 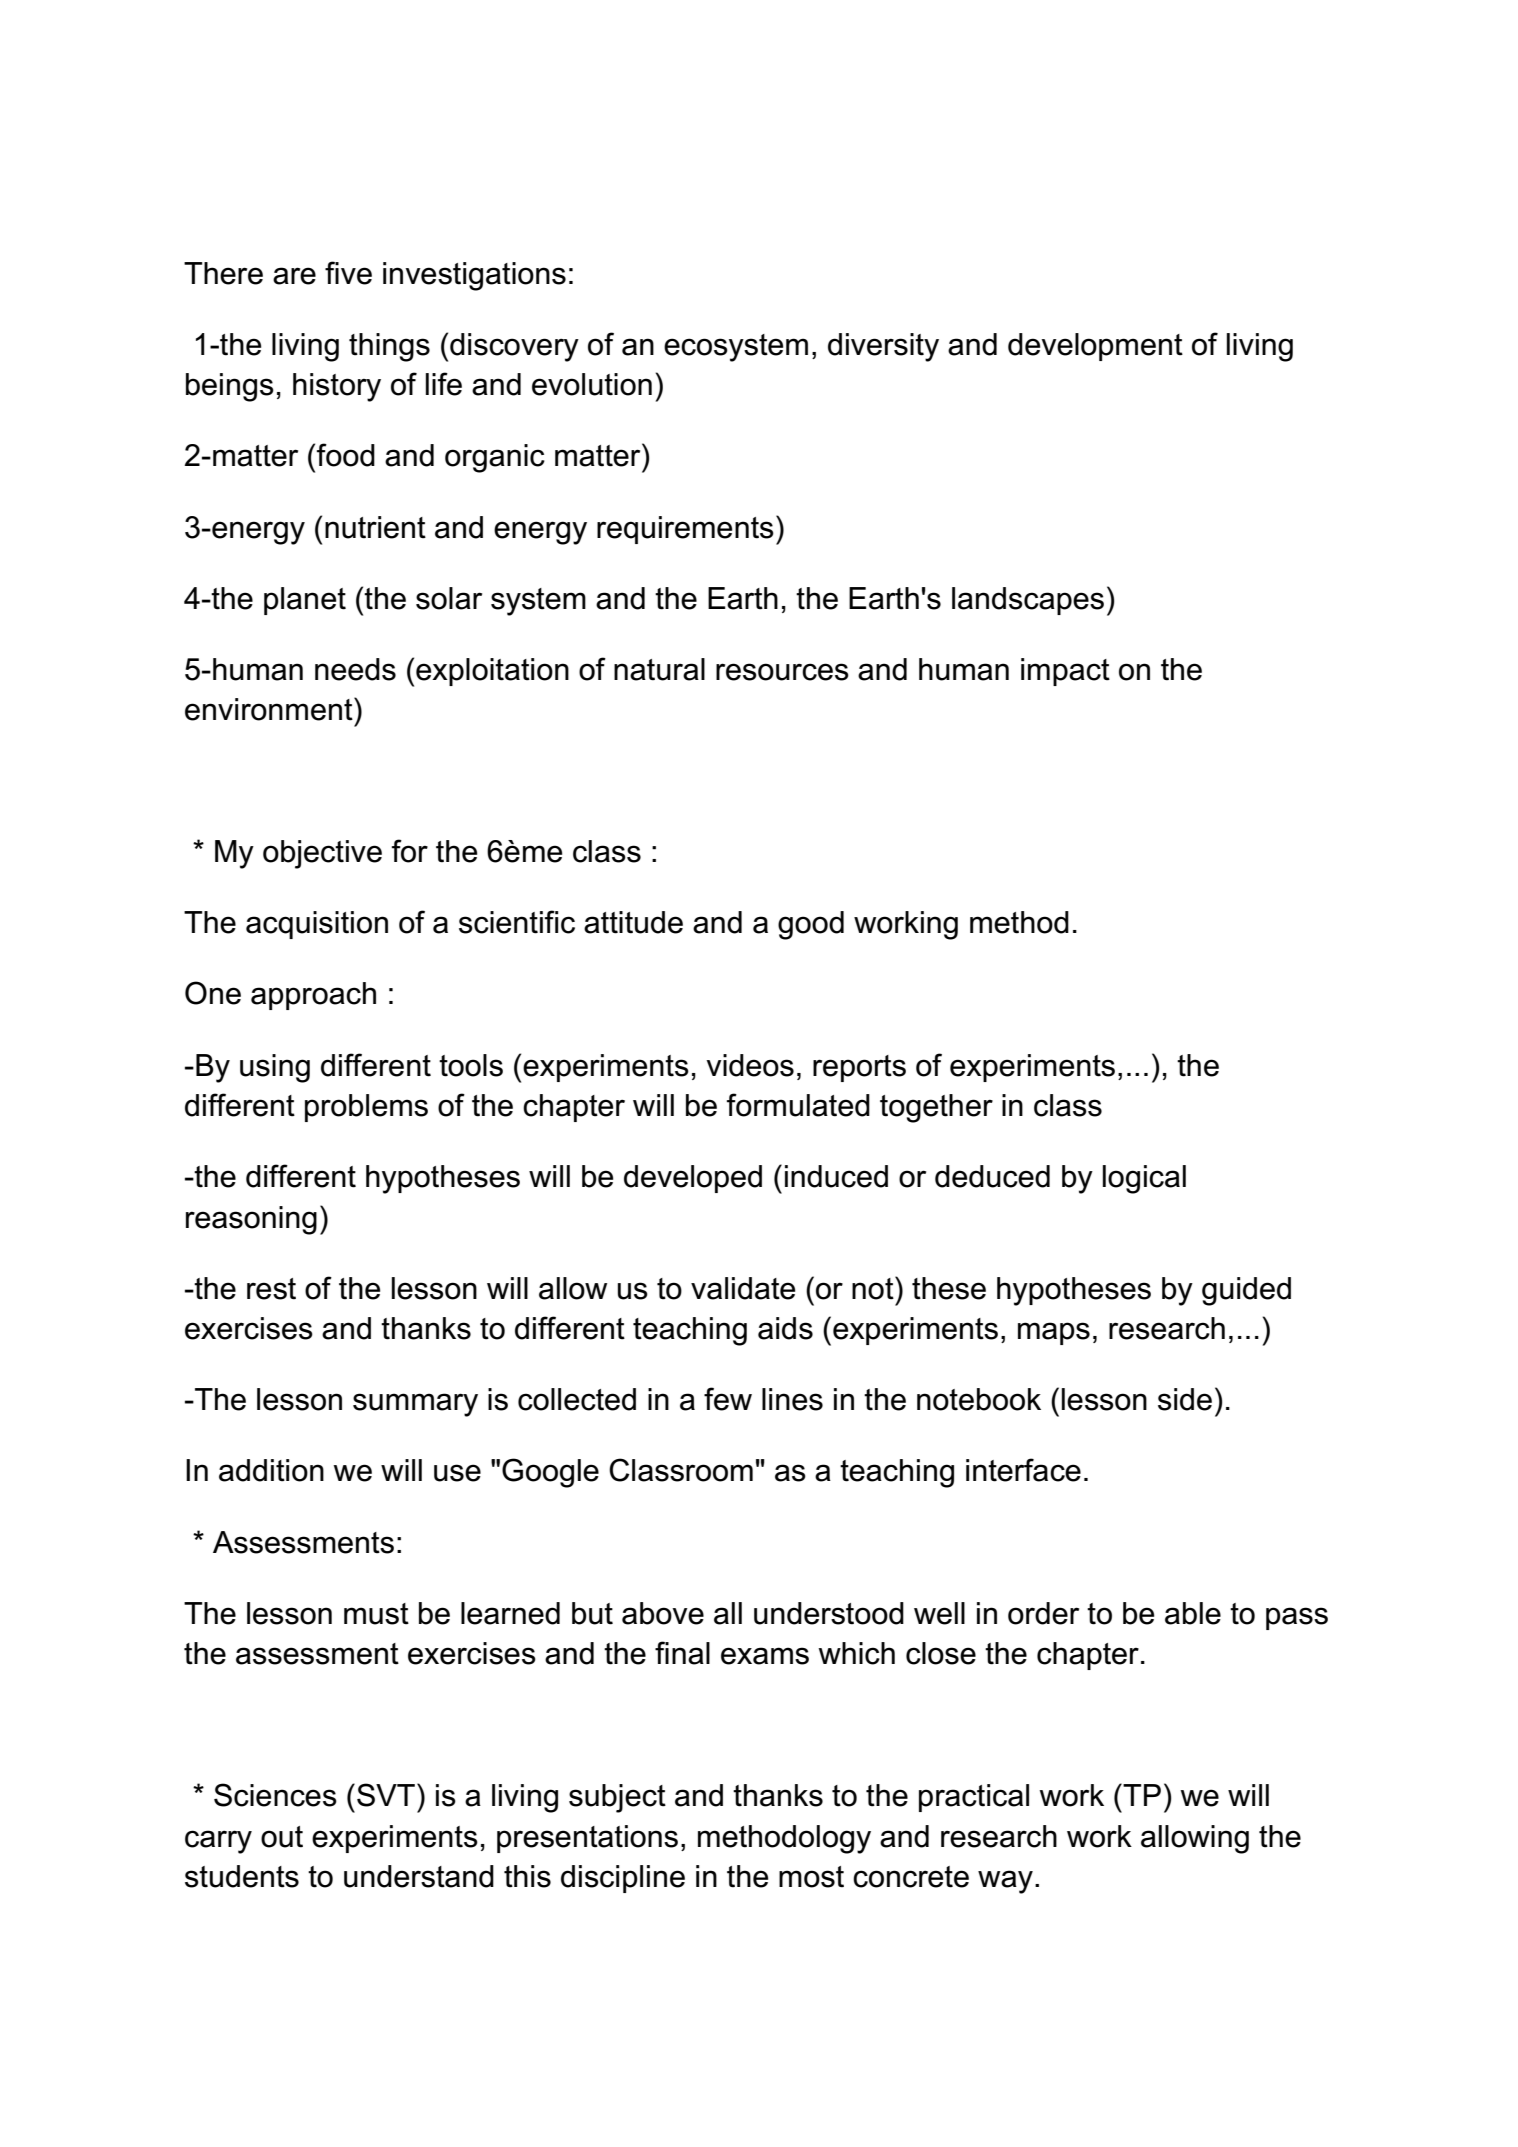 I want to click on problems, so click(x=366, y=1108).
